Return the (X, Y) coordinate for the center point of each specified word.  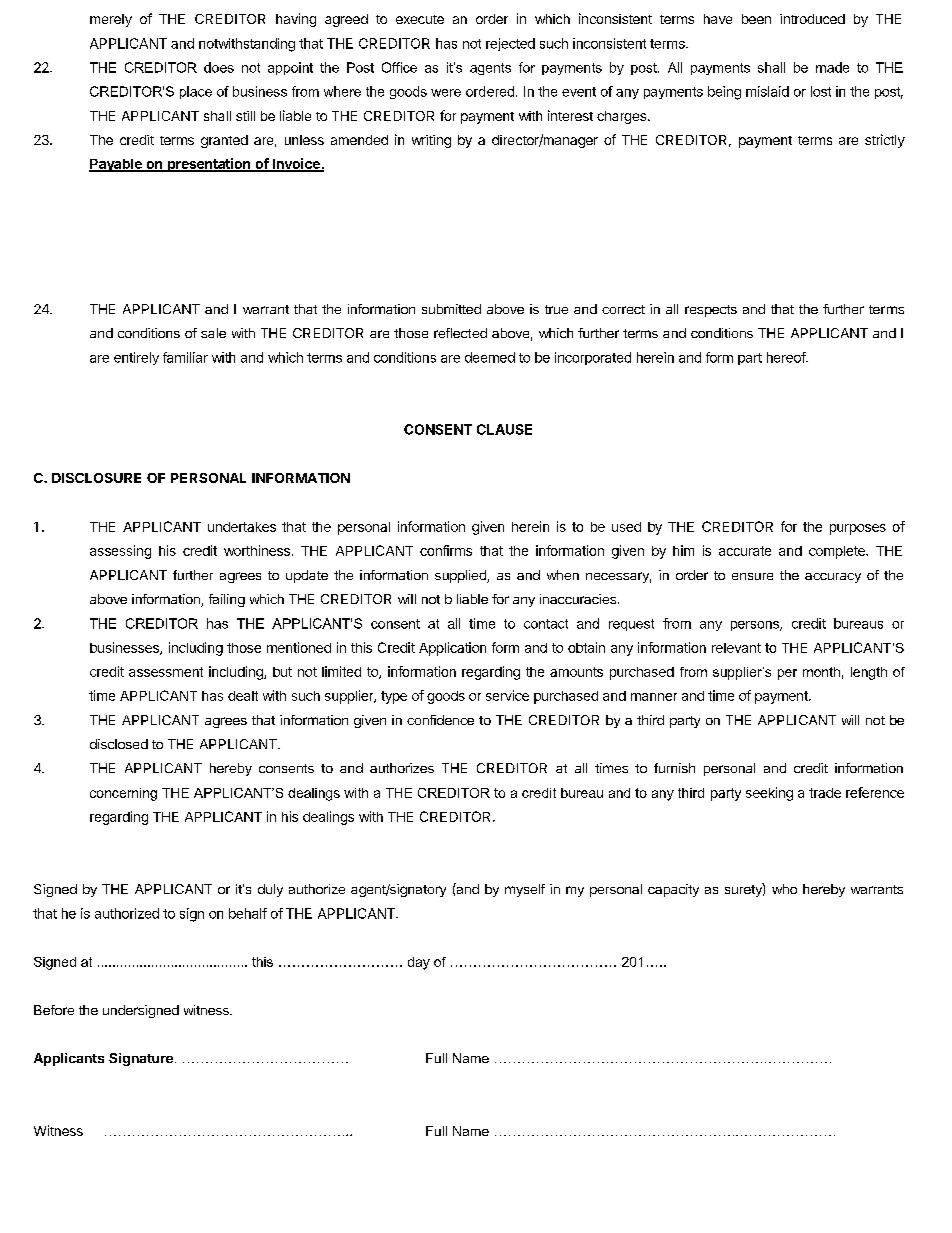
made (832, 67)
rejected (510, 44)
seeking (769, 794)
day (419, 963)
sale (213, 333)
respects (711, 311)
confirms (446, 550)
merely (111, 20)
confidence (440, 720)
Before (54, 1010)
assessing (120, 552)
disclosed (119, 744)
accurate (745, 551)
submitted (451, 309)
